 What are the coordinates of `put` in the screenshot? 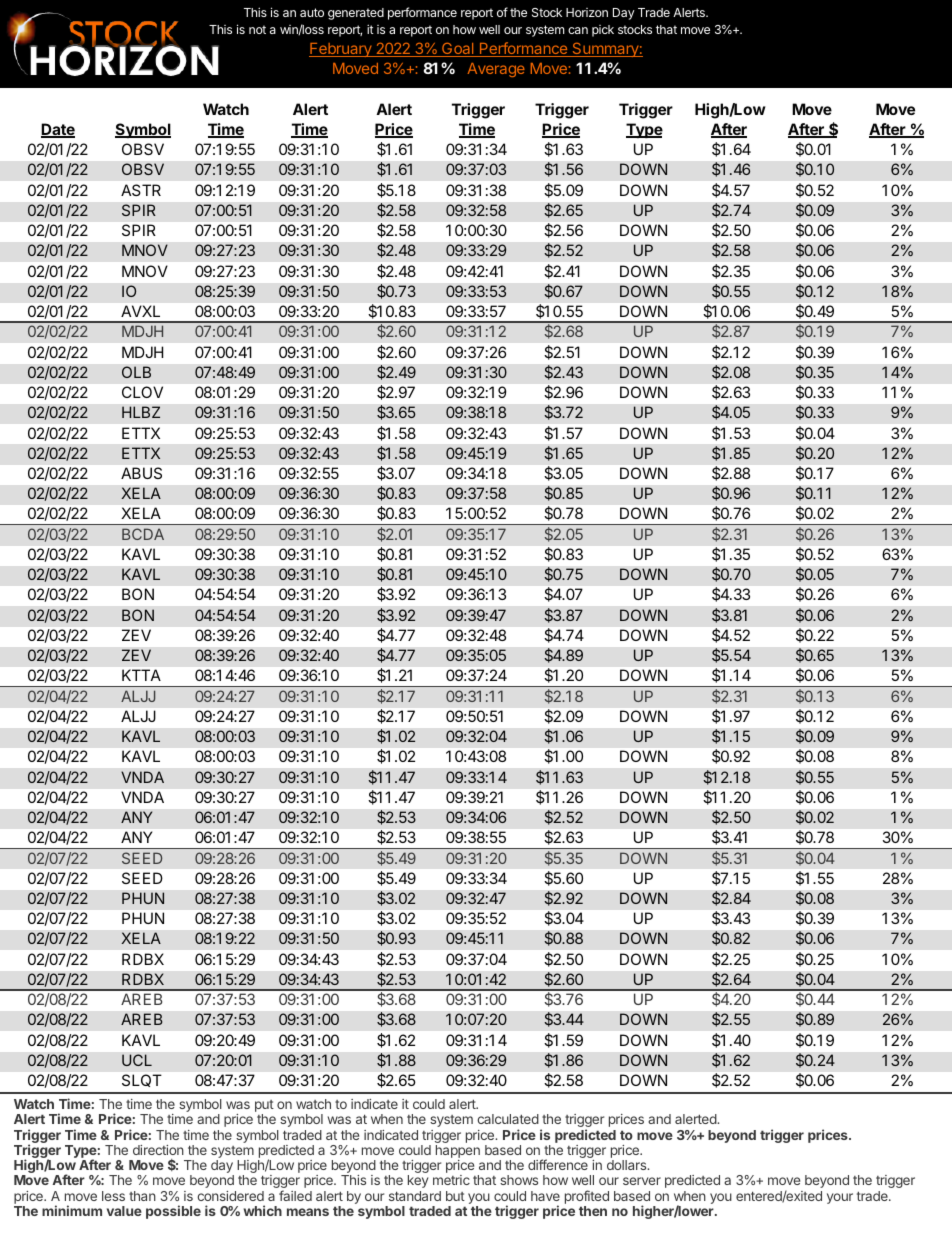 It's located at (264, 1107).
